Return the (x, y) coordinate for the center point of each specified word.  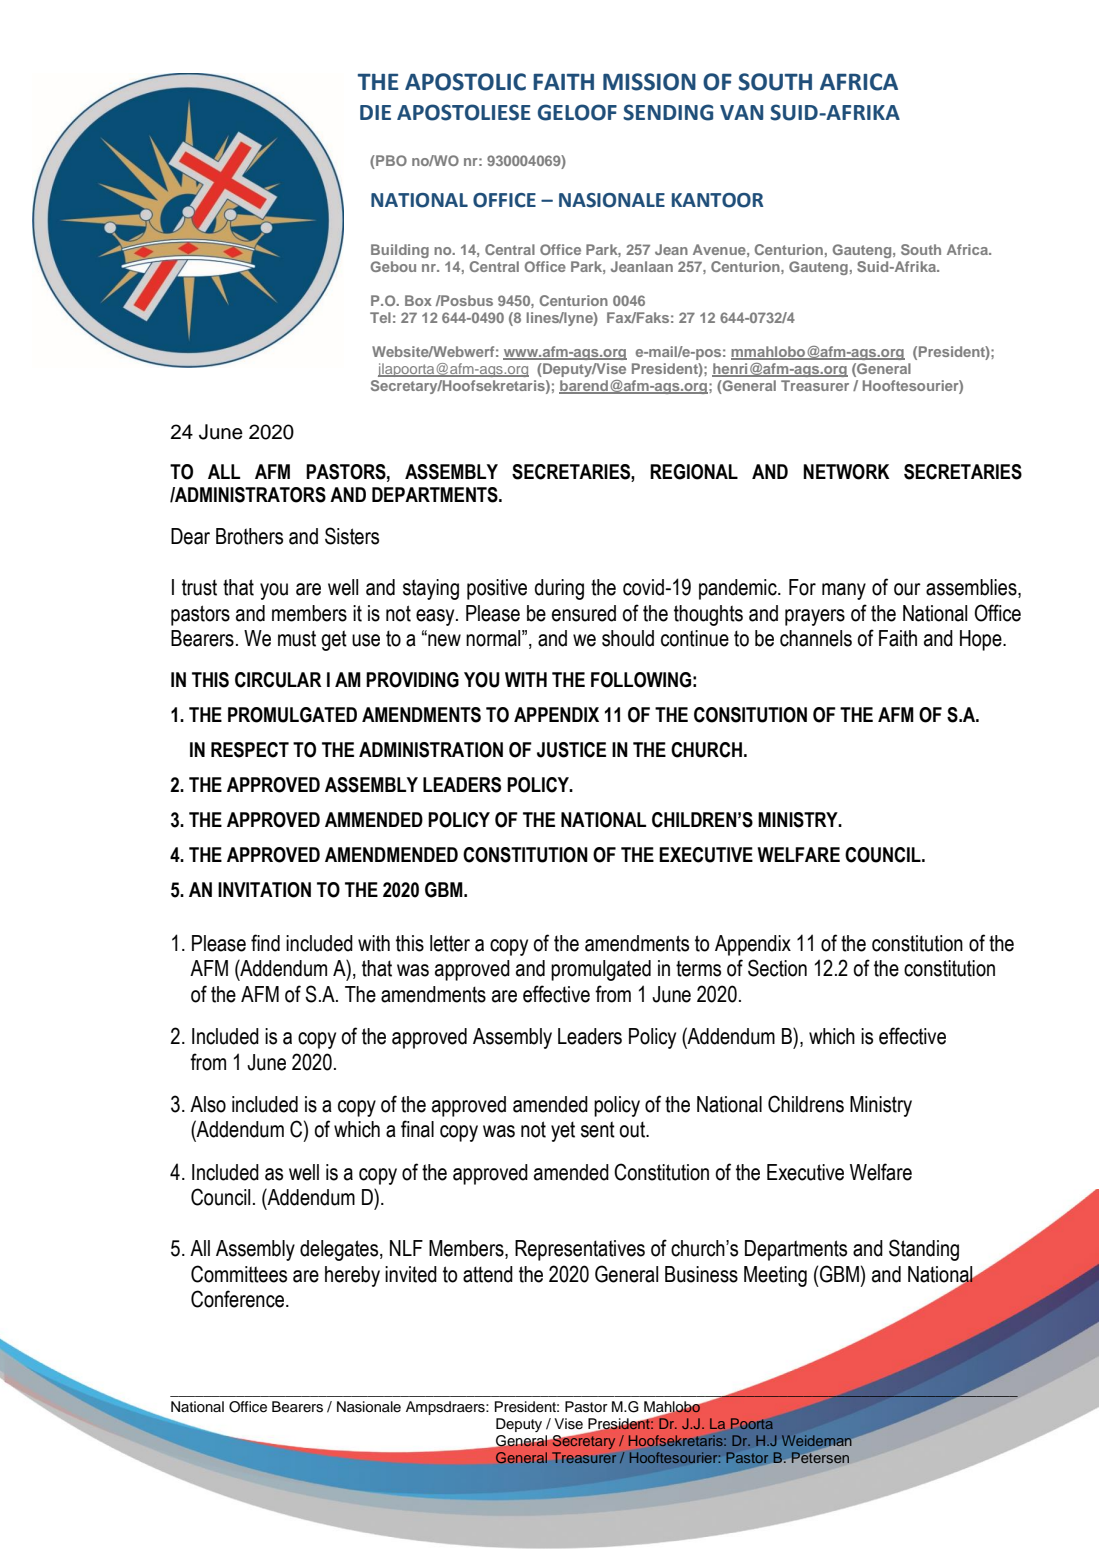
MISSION (649, 82)
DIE (375, 112)
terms (698, 968)
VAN (741, 112)
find (265, 943)
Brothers (249, 536)
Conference (239, 1299)
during (559, 589)
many (844, 591)
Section (777, 968)
